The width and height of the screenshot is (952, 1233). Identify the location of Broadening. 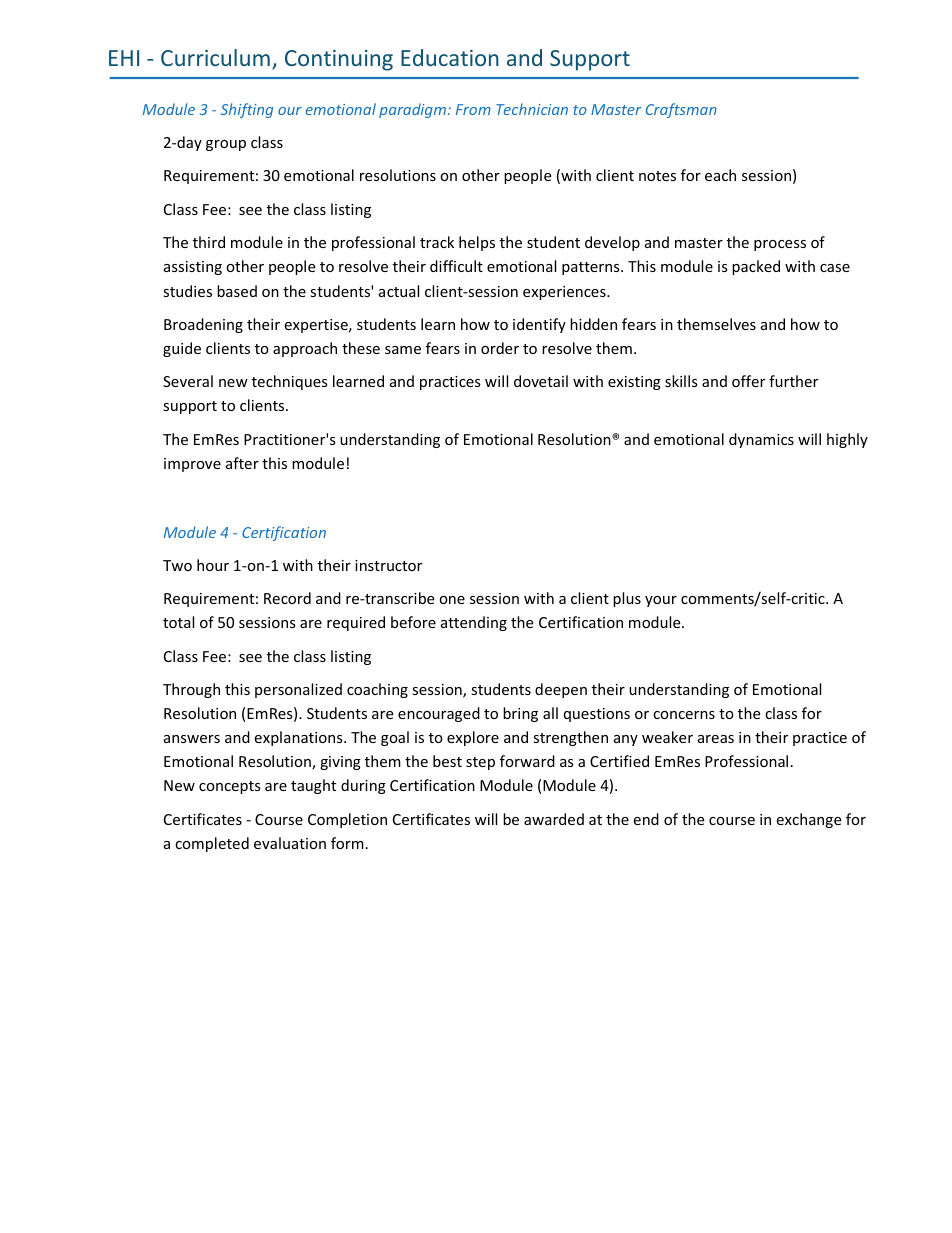
(203, 325).
